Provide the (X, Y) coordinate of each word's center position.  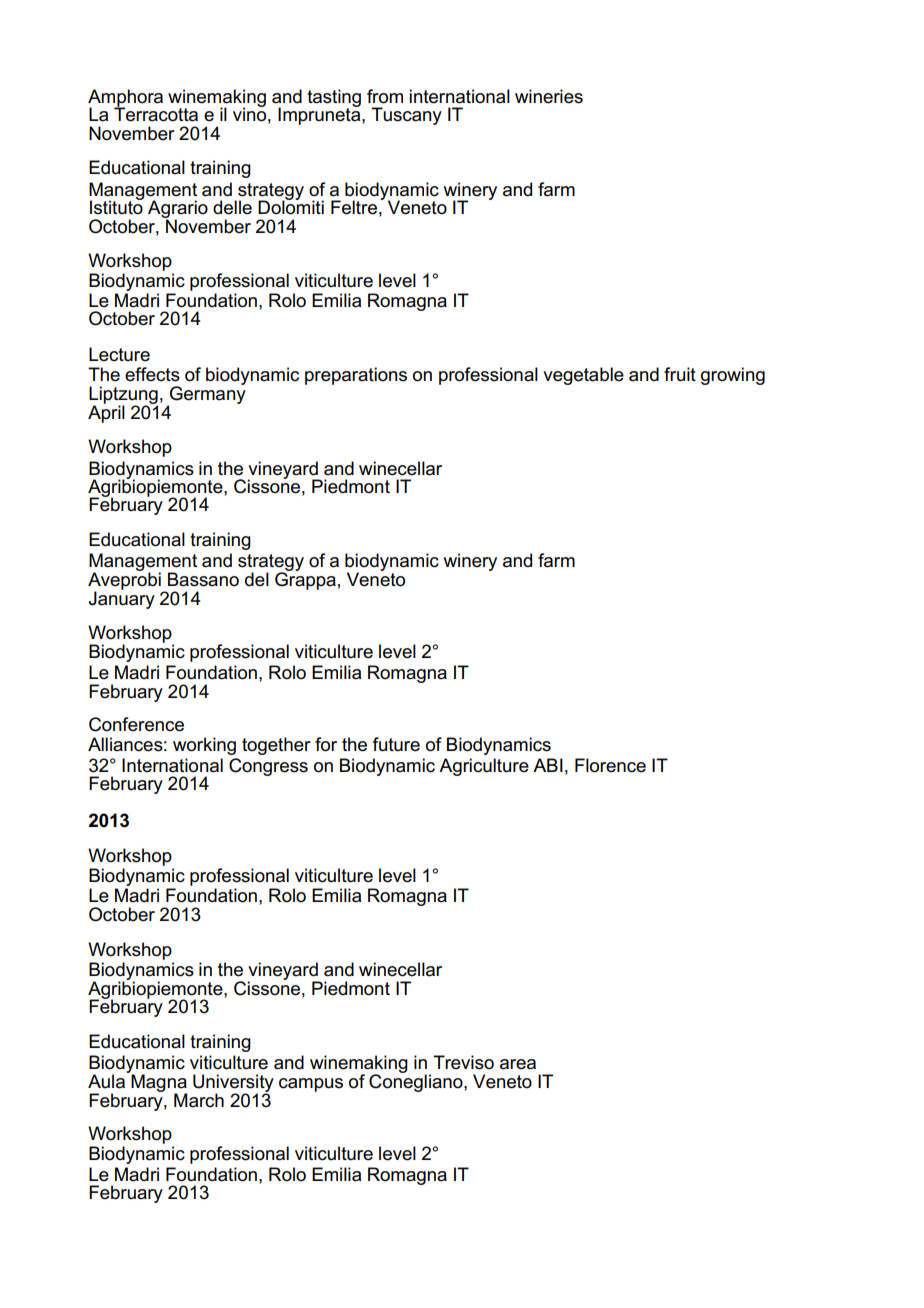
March (199, 1100)
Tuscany (406, 116)
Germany (207, 395)
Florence (610, 765)
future (396, 744)
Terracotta (156, 113)
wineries (549, 96)
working (204, 746)
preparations (356, 376)
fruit (680, 374)
